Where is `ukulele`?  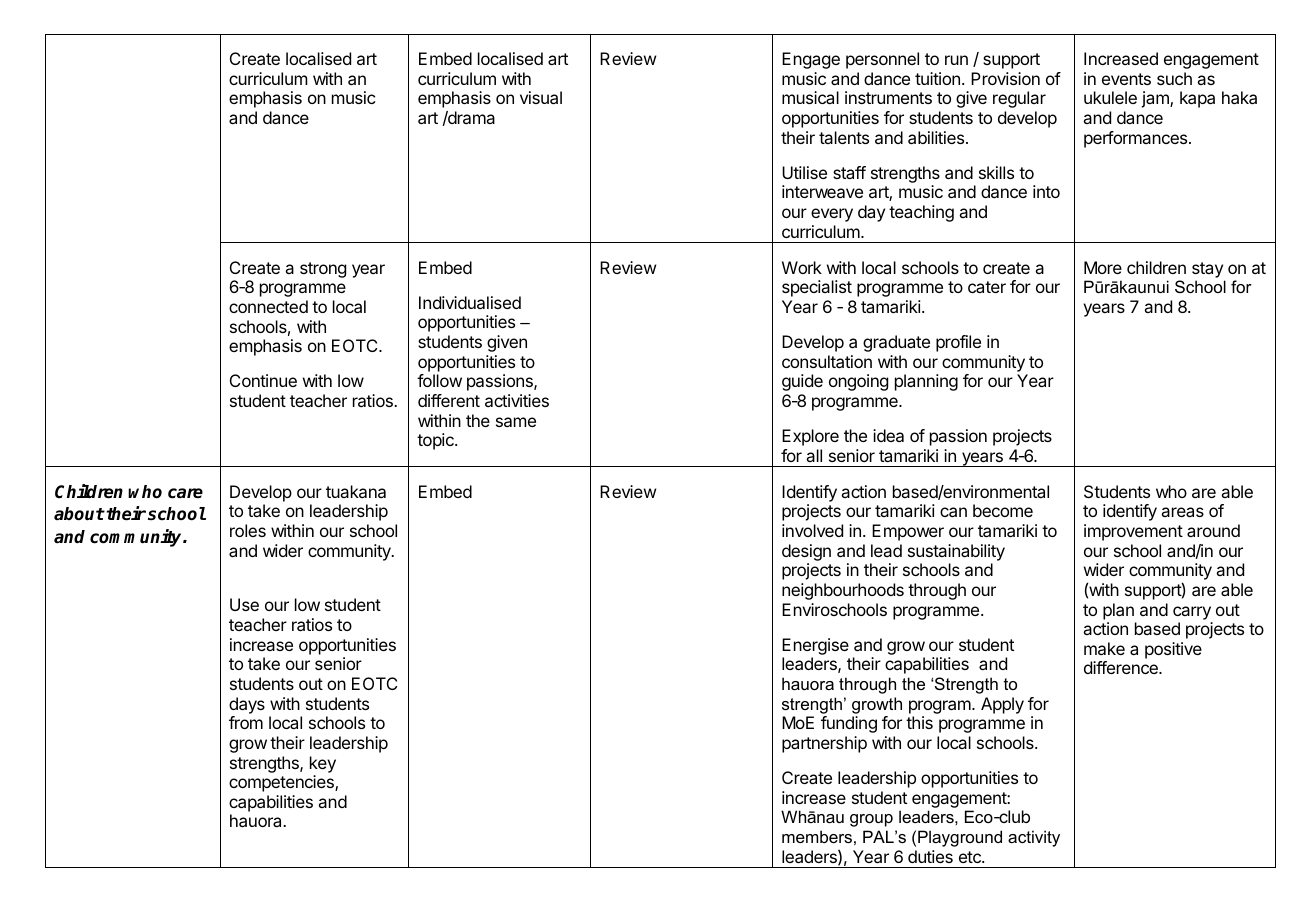
ukulele is located at coordinates (1110, 97).
